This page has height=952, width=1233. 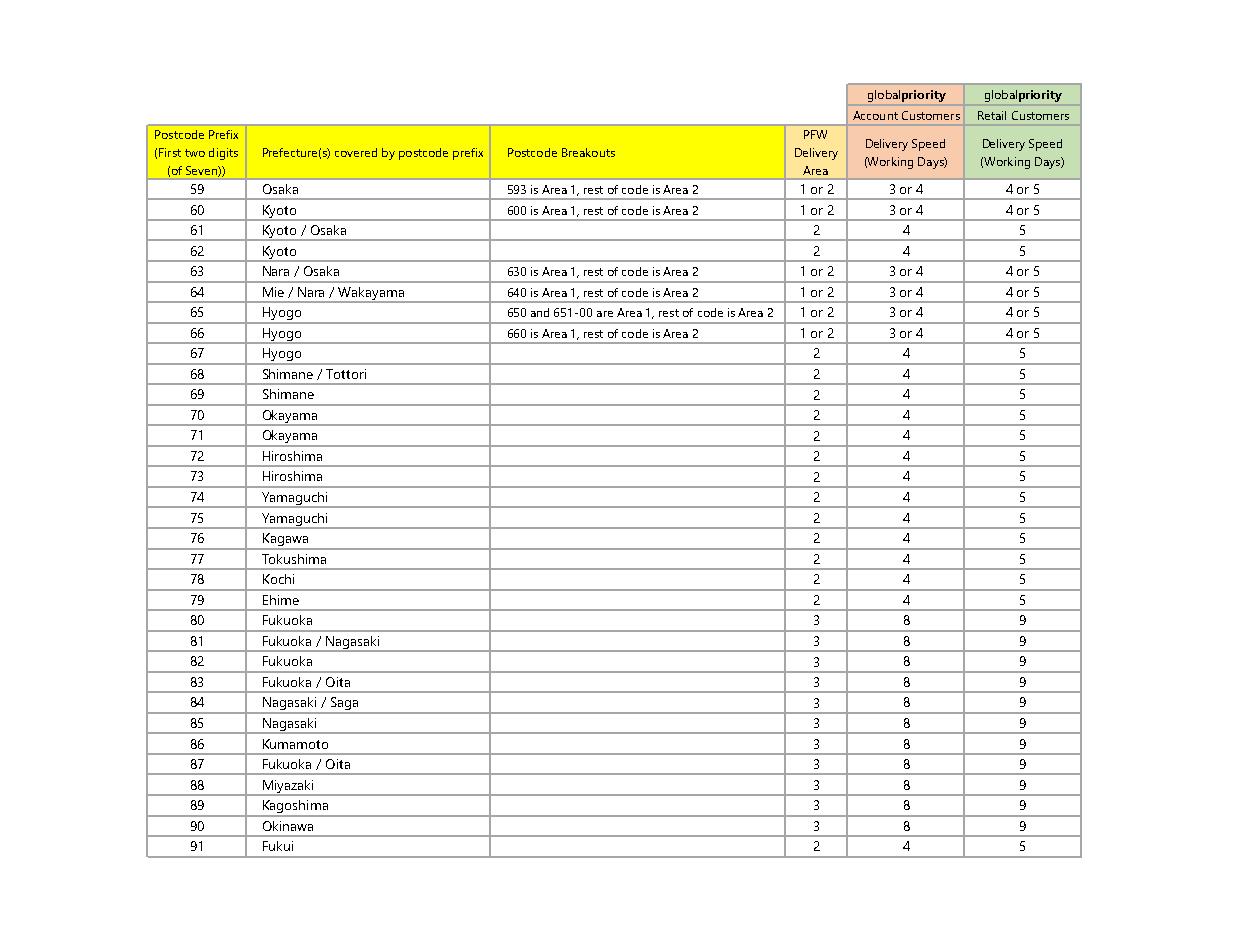 What do you see at coordinates (344, 705) in the page?
I see `Saga` at bounding box center [344, 705].
